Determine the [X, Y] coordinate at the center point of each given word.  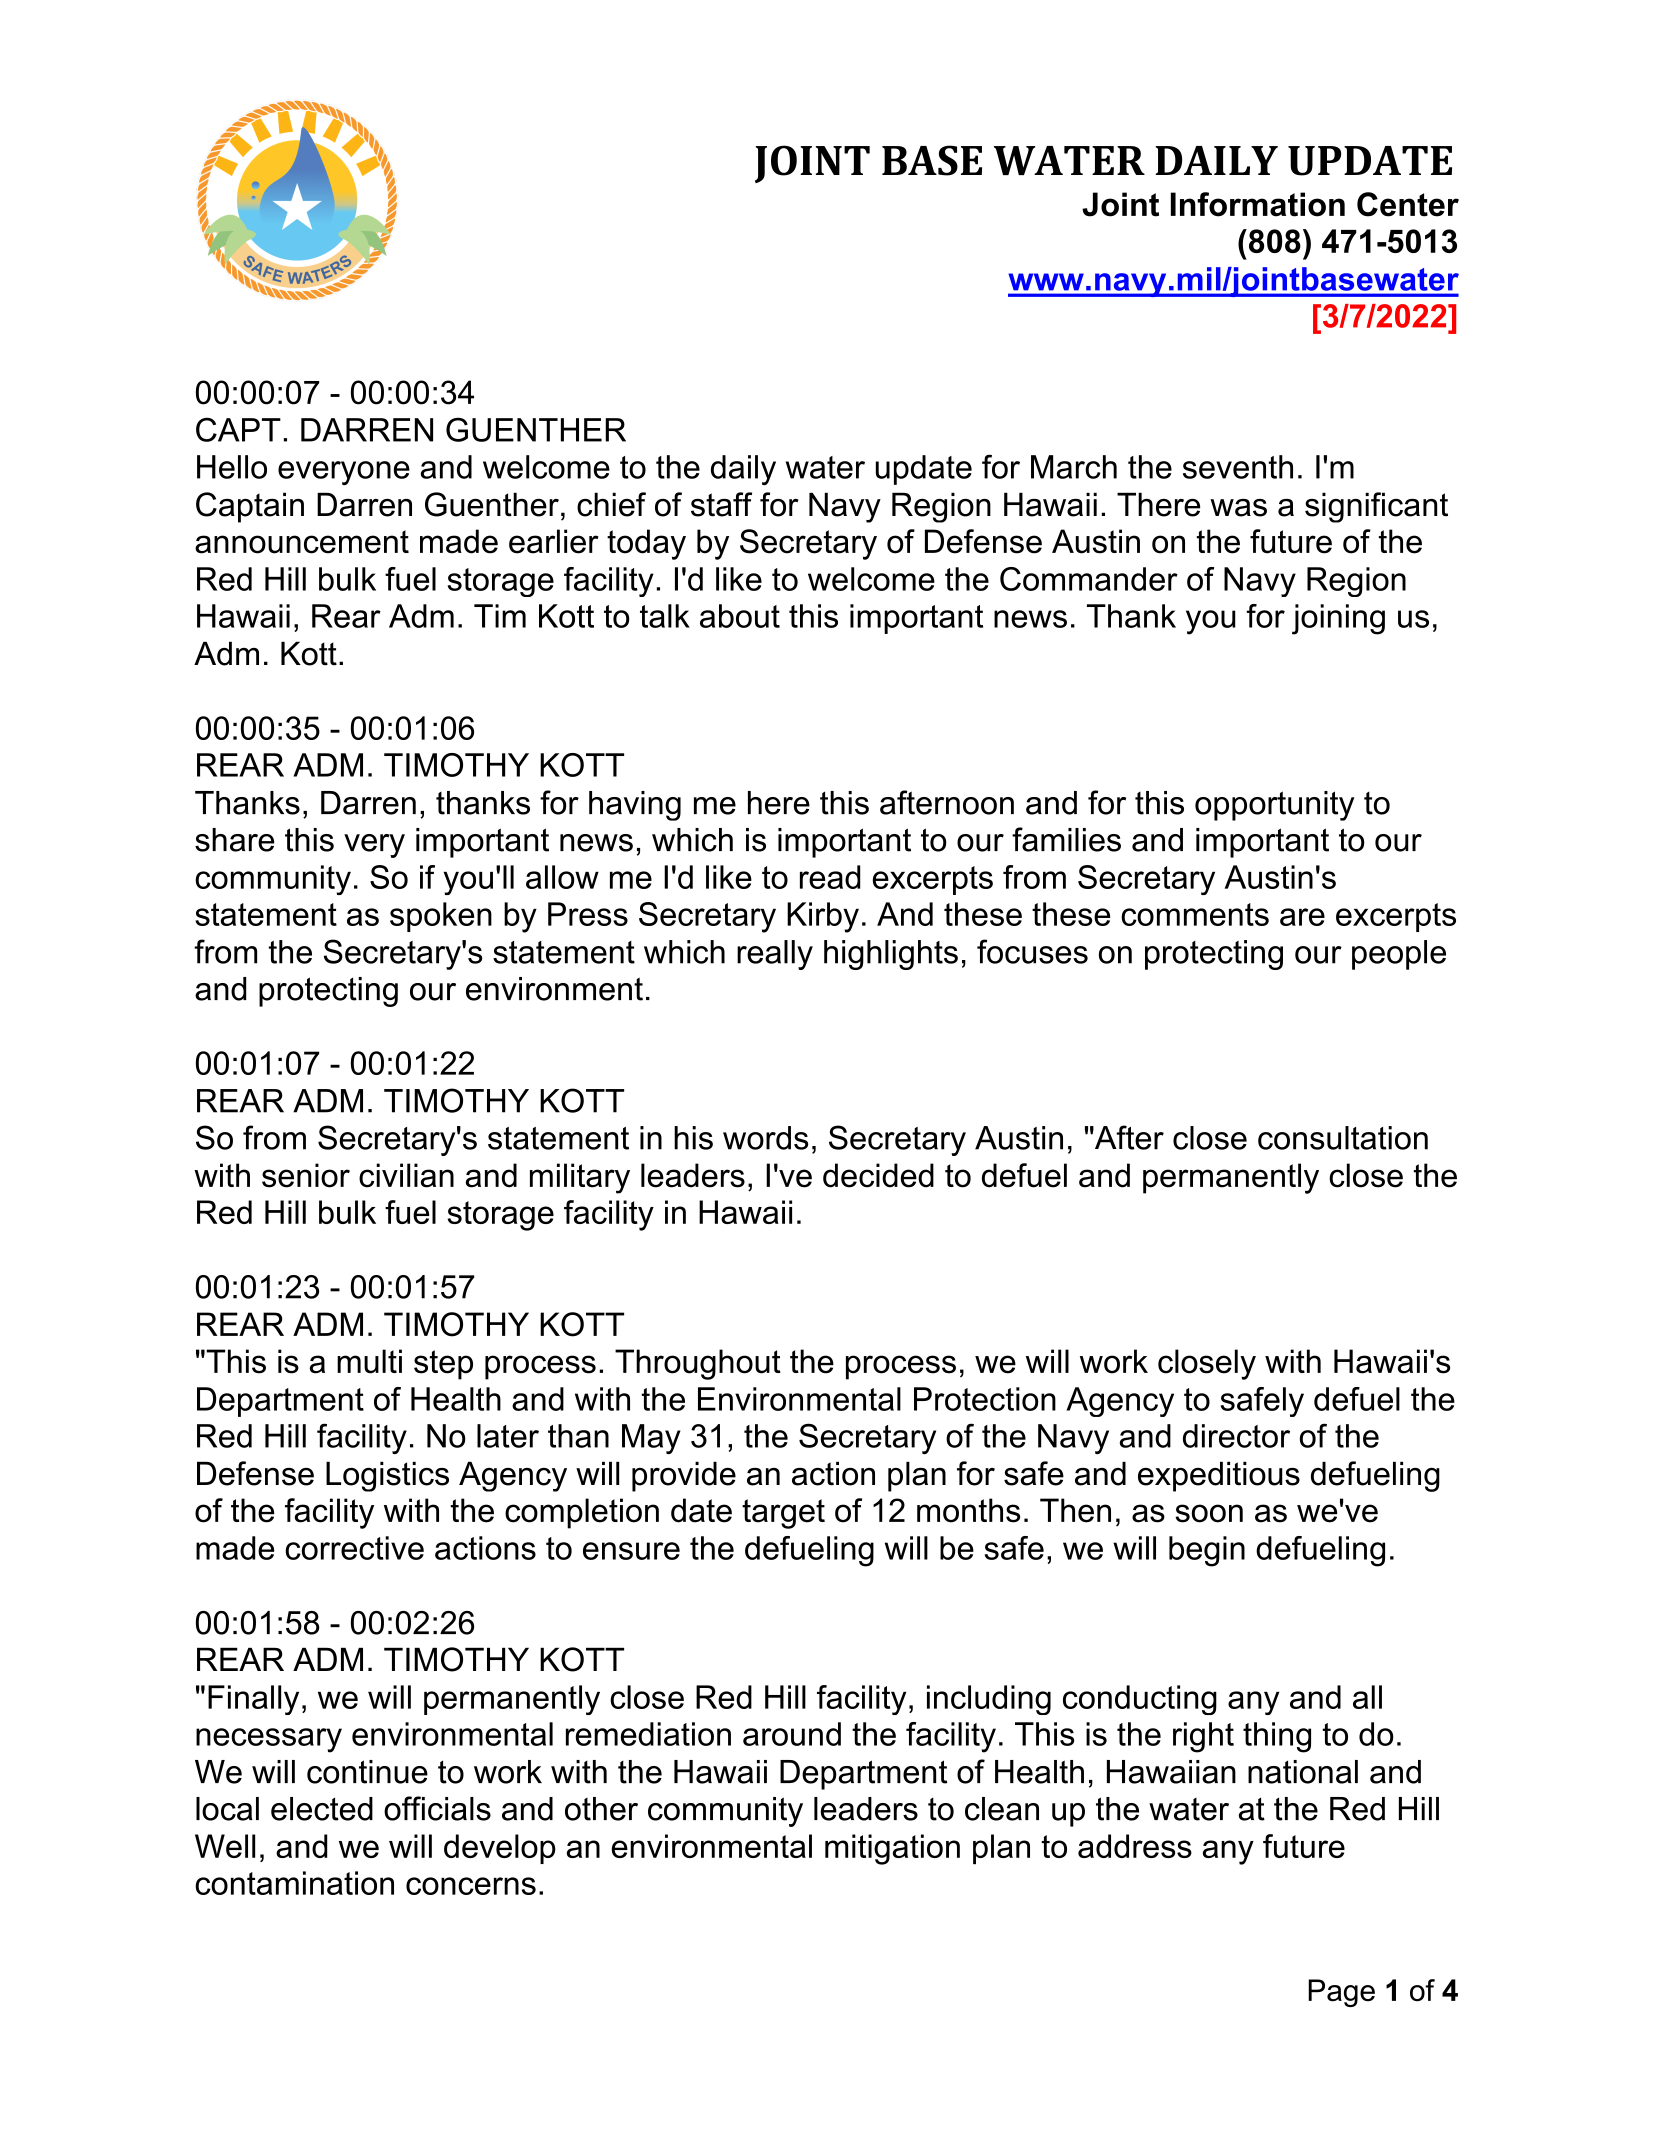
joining [1338, 619]
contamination [294, 1883]
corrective [354, 1548]
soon [1209, 1513]
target [783, 1514]
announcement [302, 542]
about [740, 616]
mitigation [892, 1849]
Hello [232, 467]
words [765, 1138]
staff [721, 504]
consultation [1343, 1138]
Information [1258, 204]
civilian [406, 1175]
